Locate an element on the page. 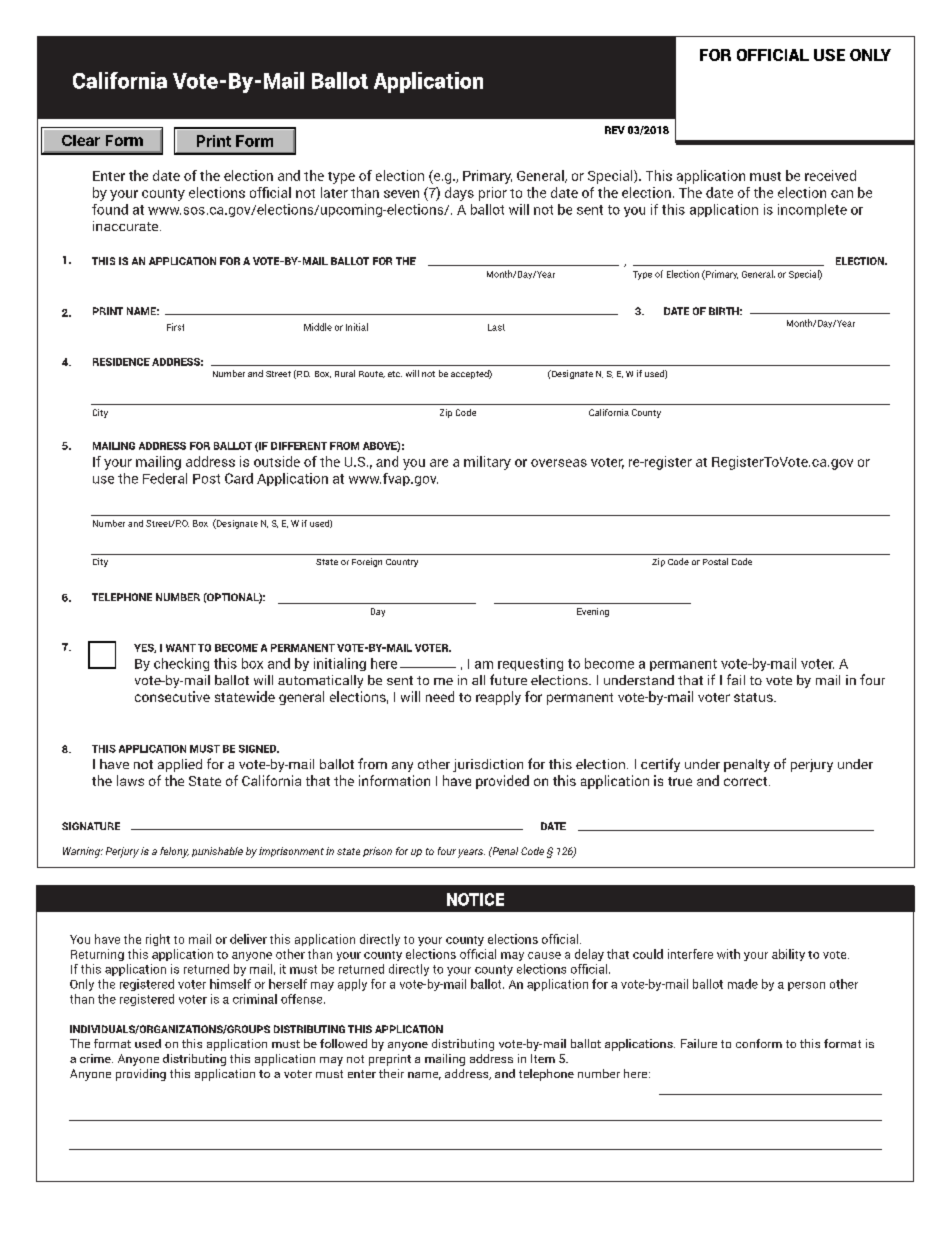 The width and height of the document is (952, 1233). WANT is located at coordinates (181, 648).
